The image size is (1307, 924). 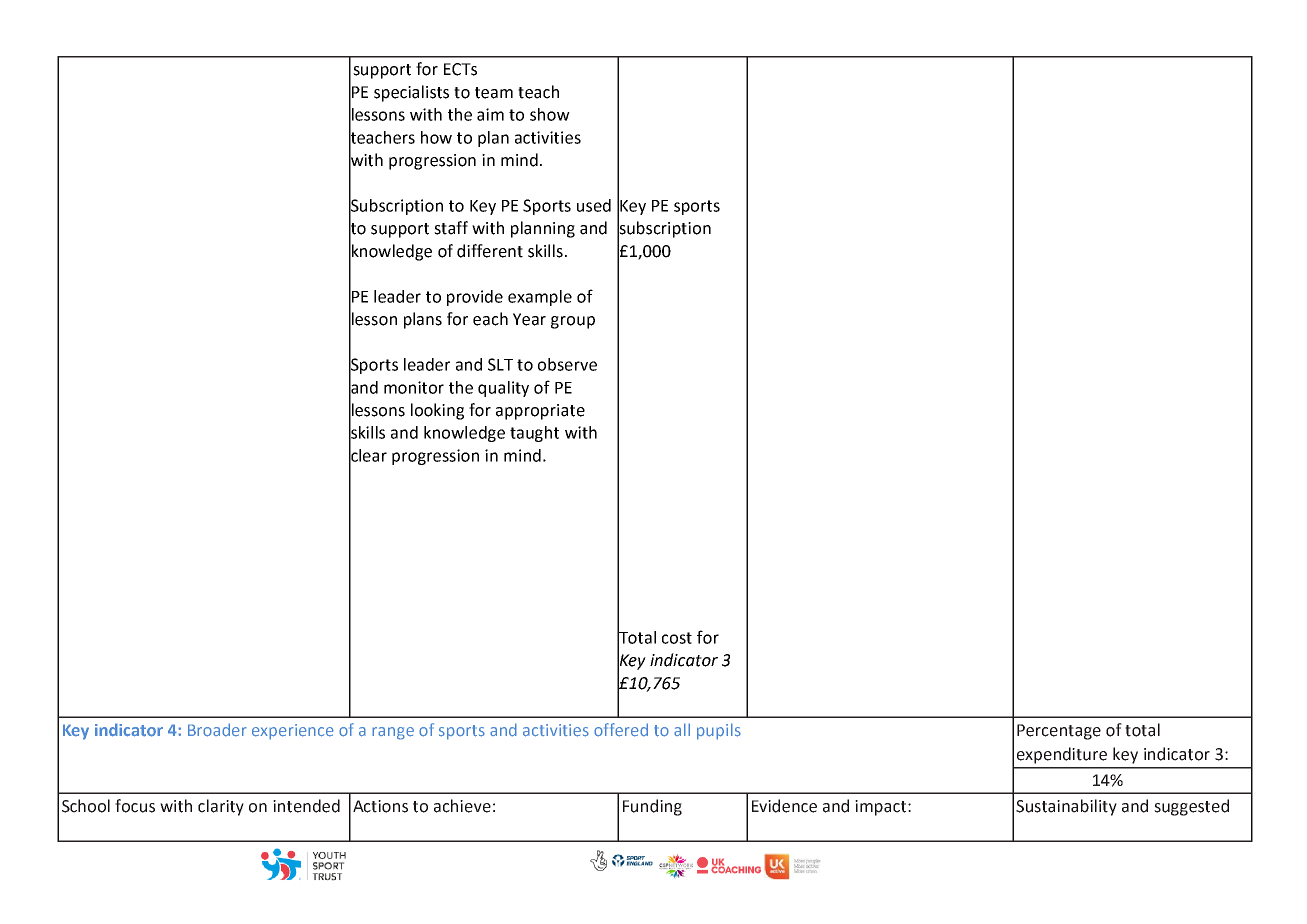 I want to click on Percentage, so click(x=1059, y=732).
